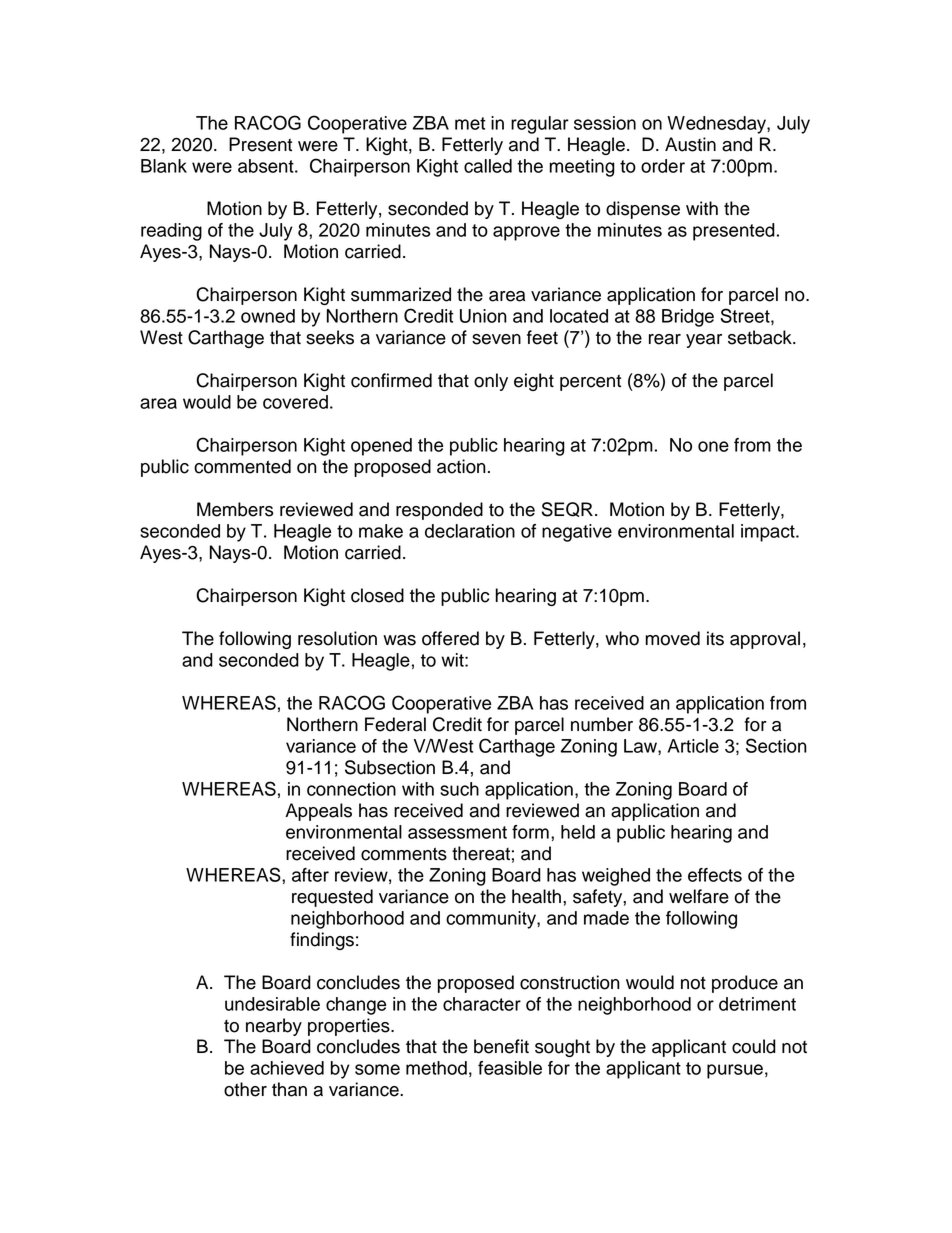 The image size is (952, 1233). I want to click on method, so click(436, 1068).
